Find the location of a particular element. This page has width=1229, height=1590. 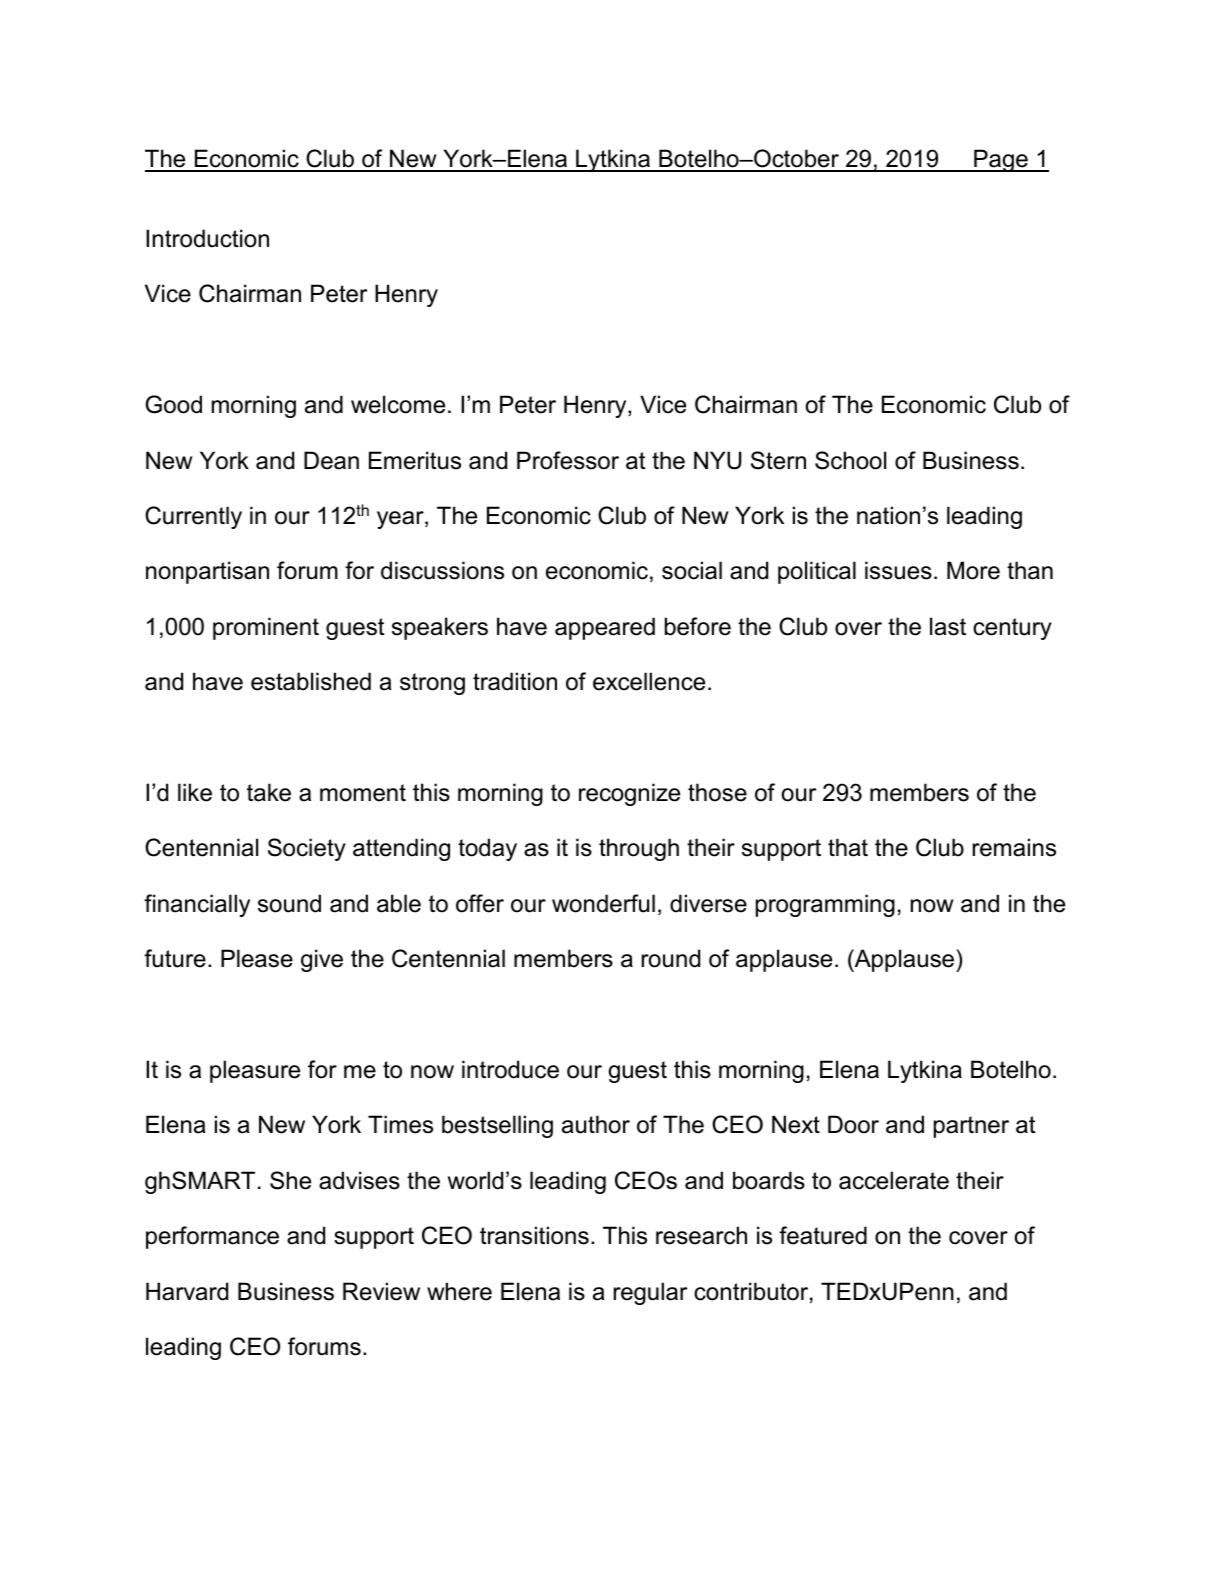

last is located at coordinates (948, 626).
